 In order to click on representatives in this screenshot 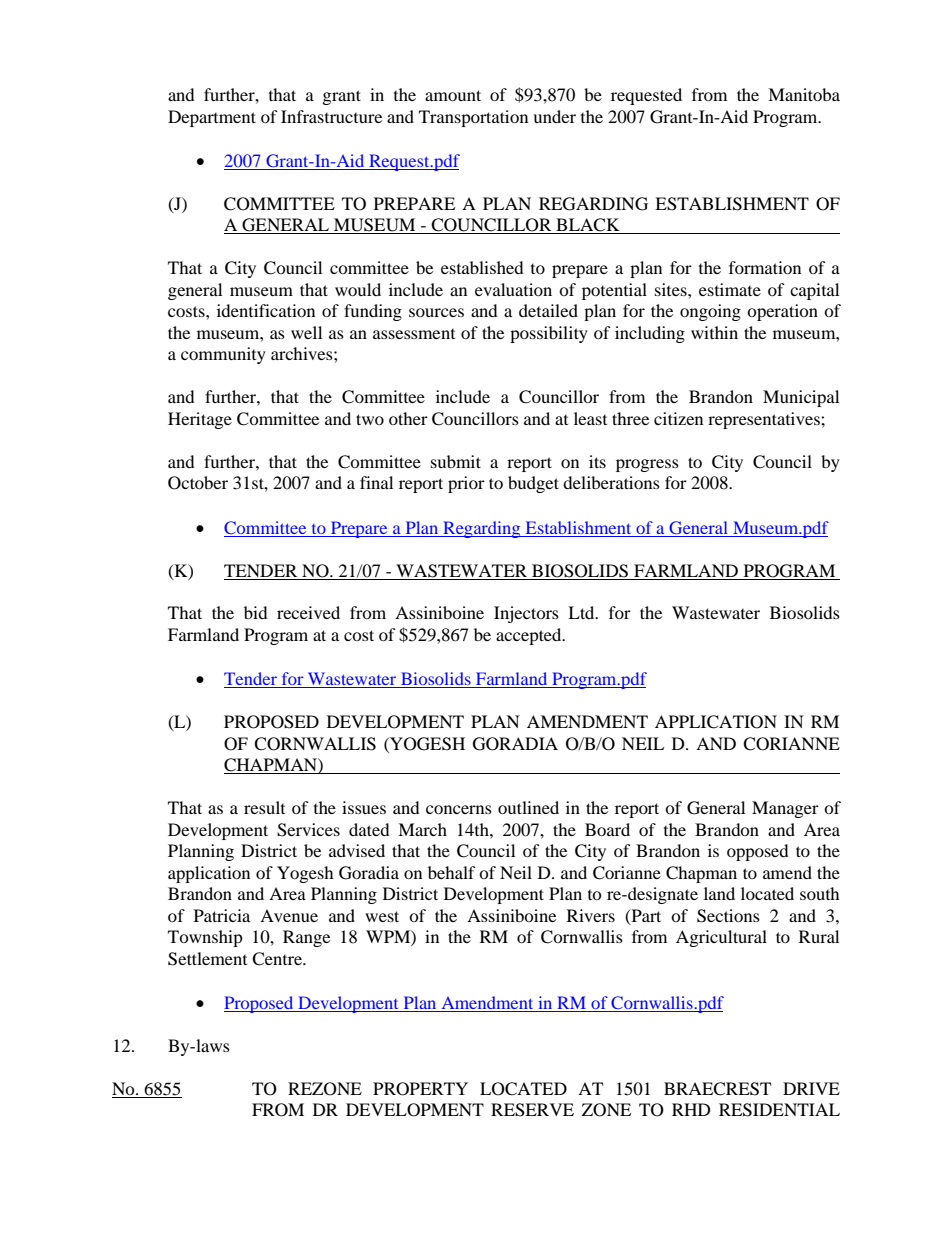, I will do `click(765, 420)`.
